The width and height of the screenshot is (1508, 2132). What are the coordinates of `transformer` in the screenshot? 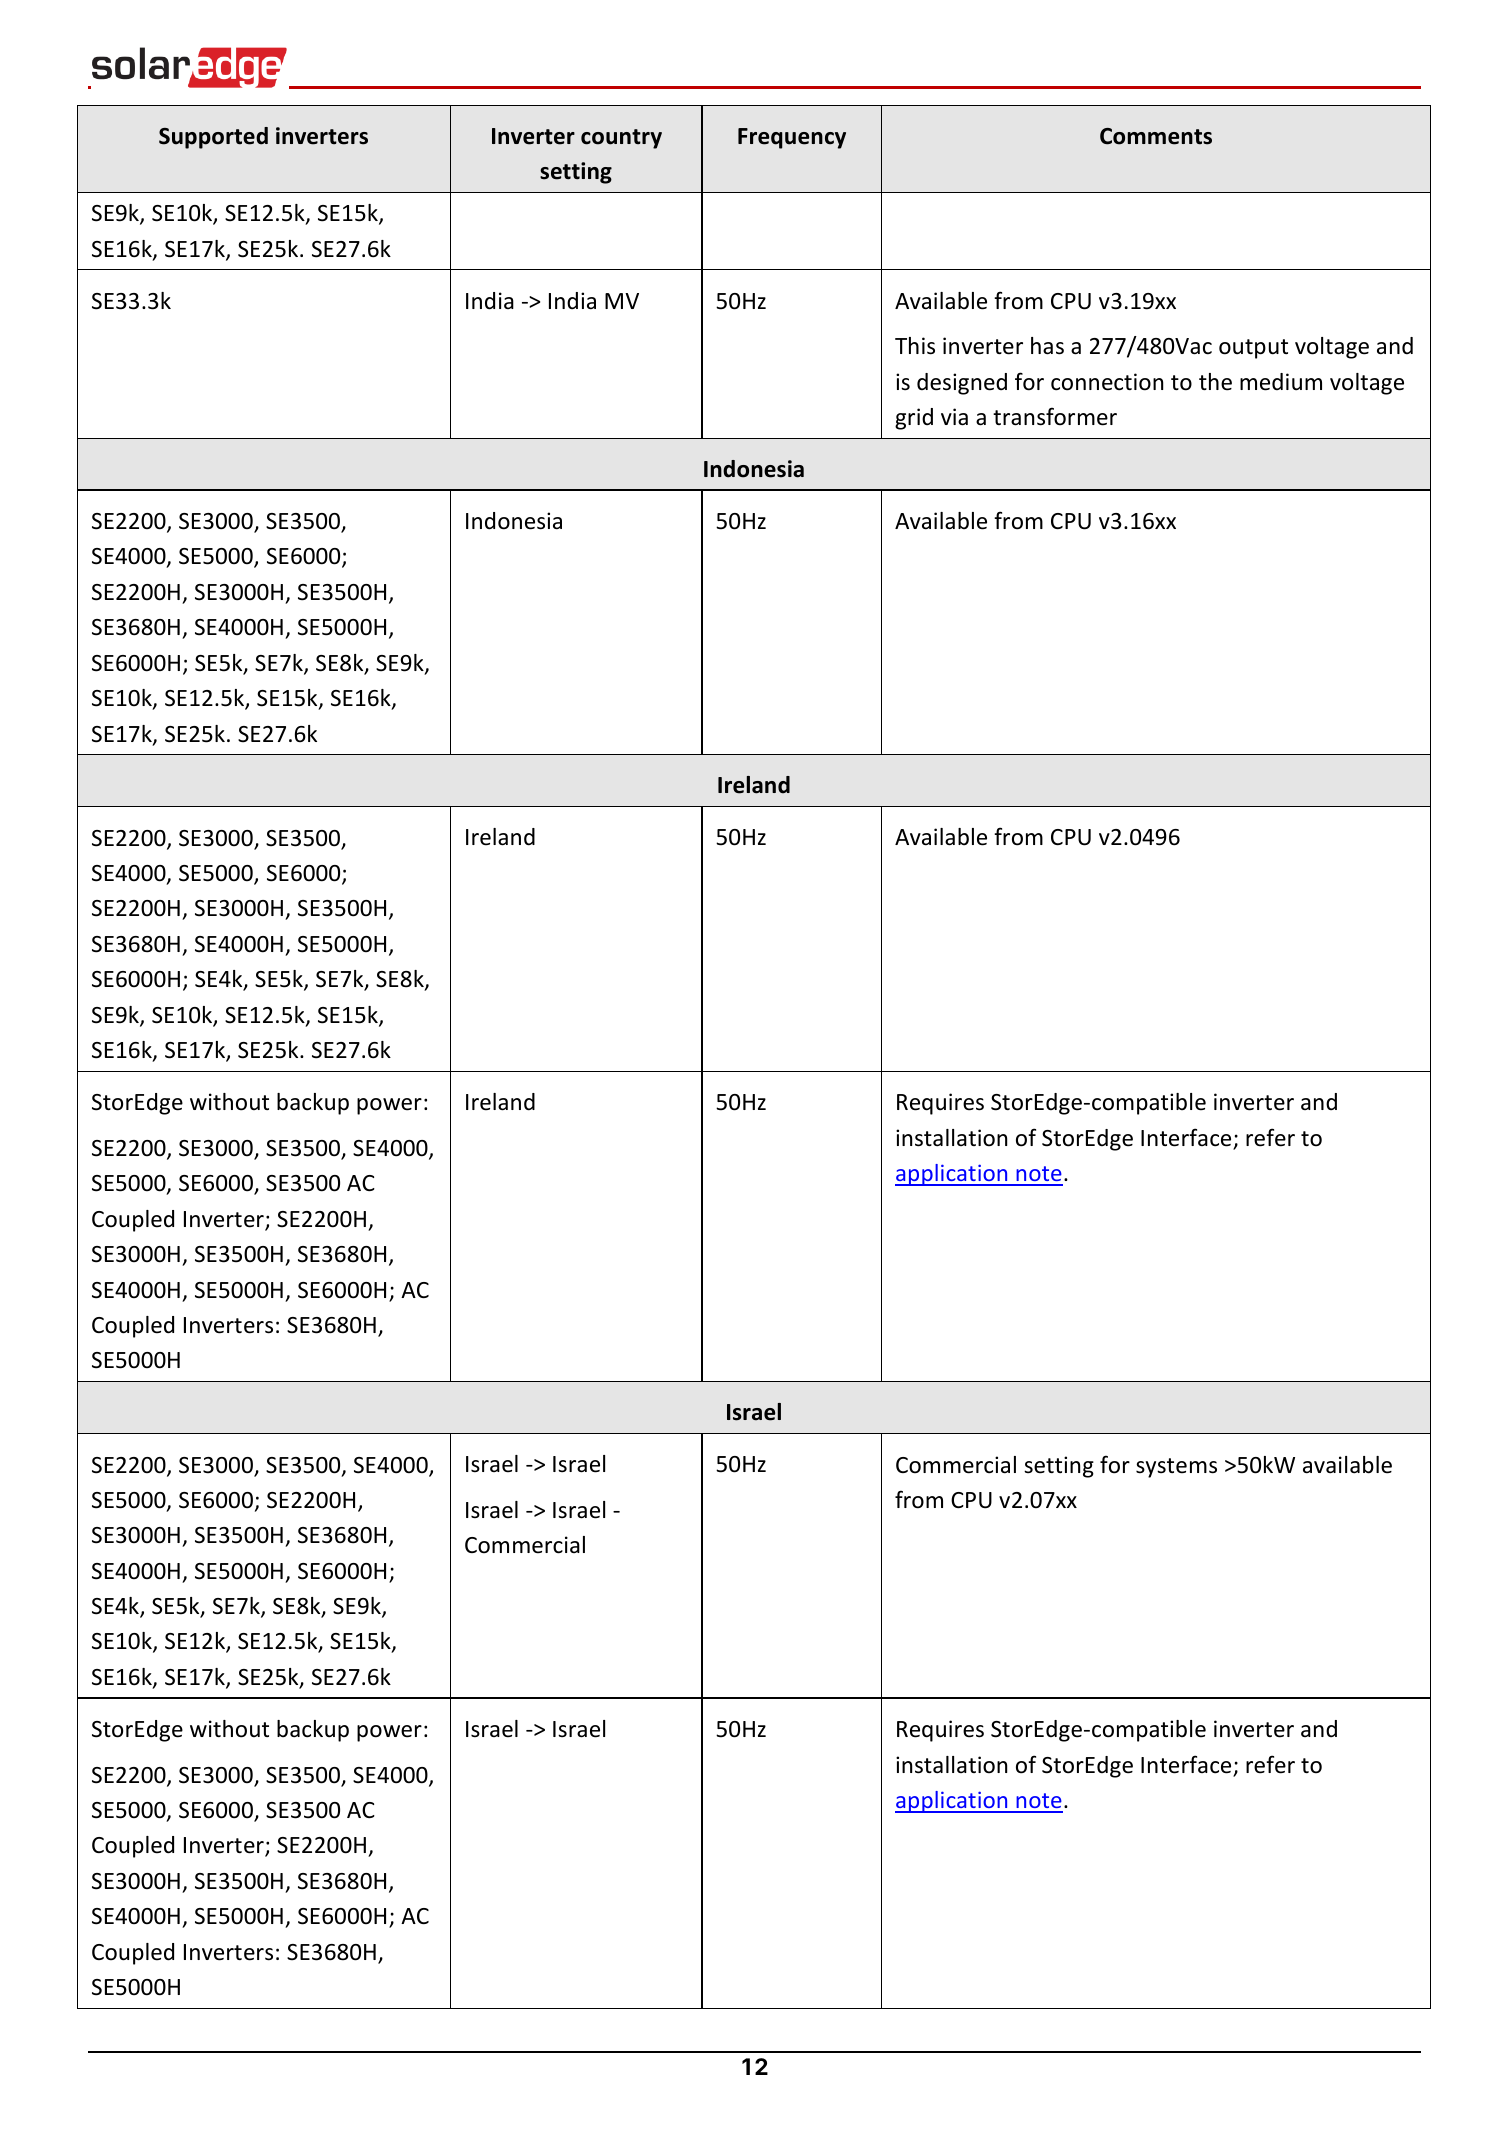 It's located at (1055, 416).
